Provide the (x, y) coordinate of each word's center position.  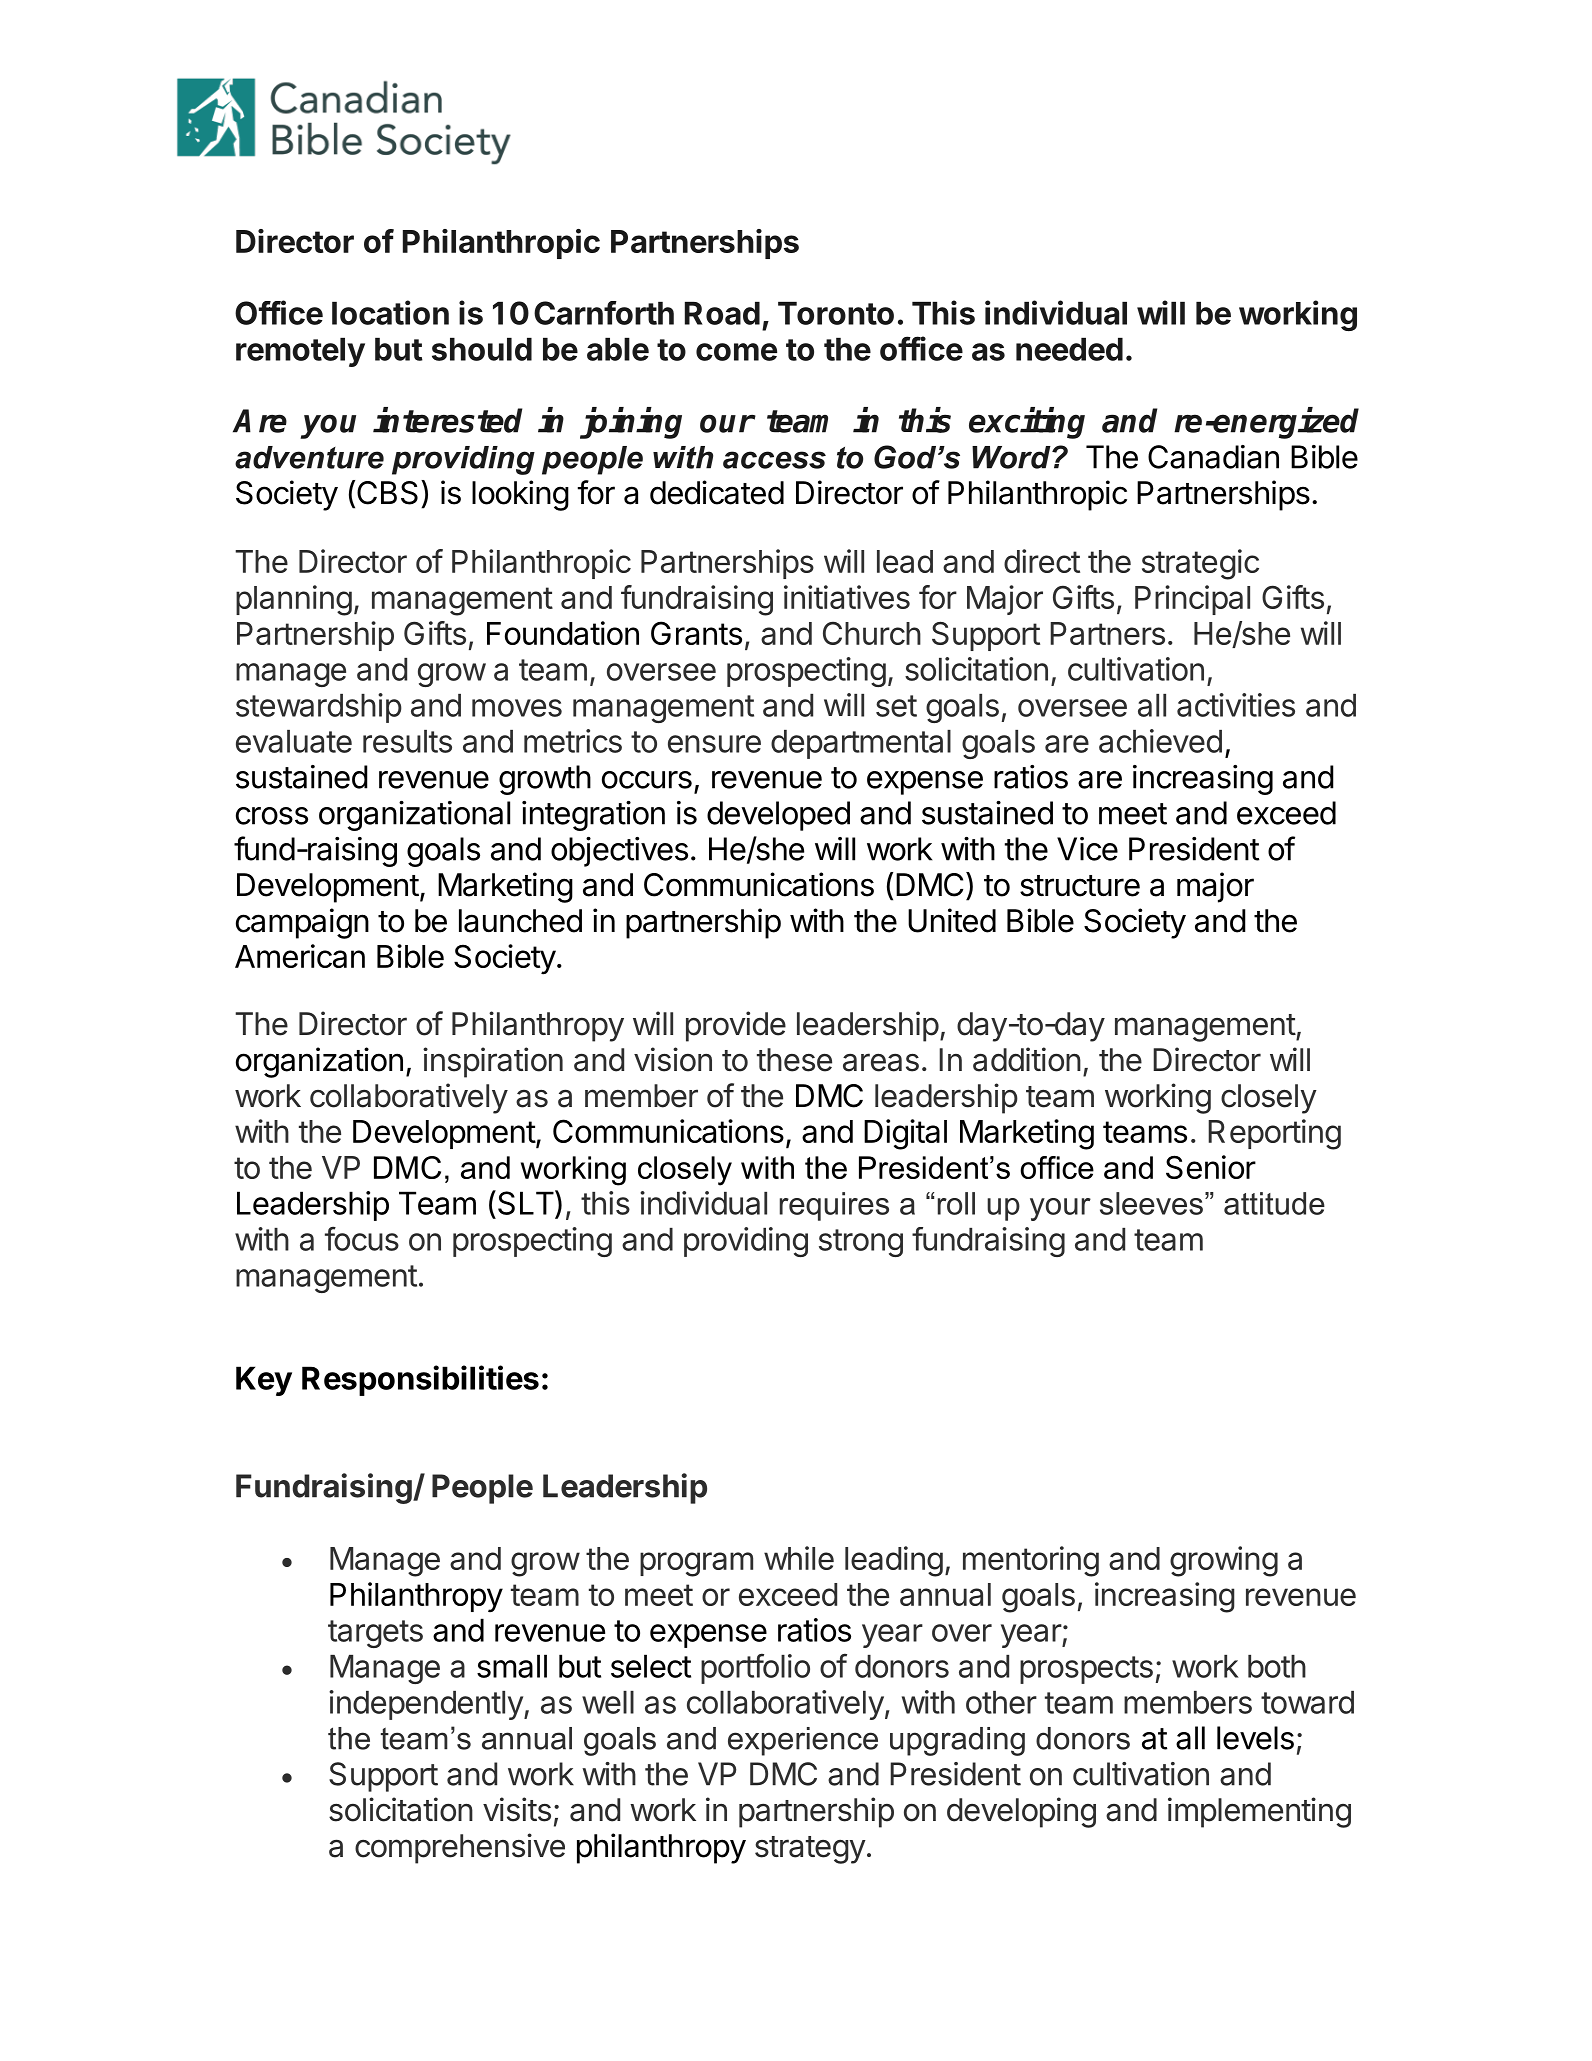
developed (778, 816)
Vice (1087, 849)
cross (272, 816)
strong (861, 1243)
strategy (810, 1850)
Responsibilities (420, 1380)
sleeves (1151, 1203)
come (736, 352)
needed (1069, 349)
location (390, 312)
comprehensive (460, 1848)
